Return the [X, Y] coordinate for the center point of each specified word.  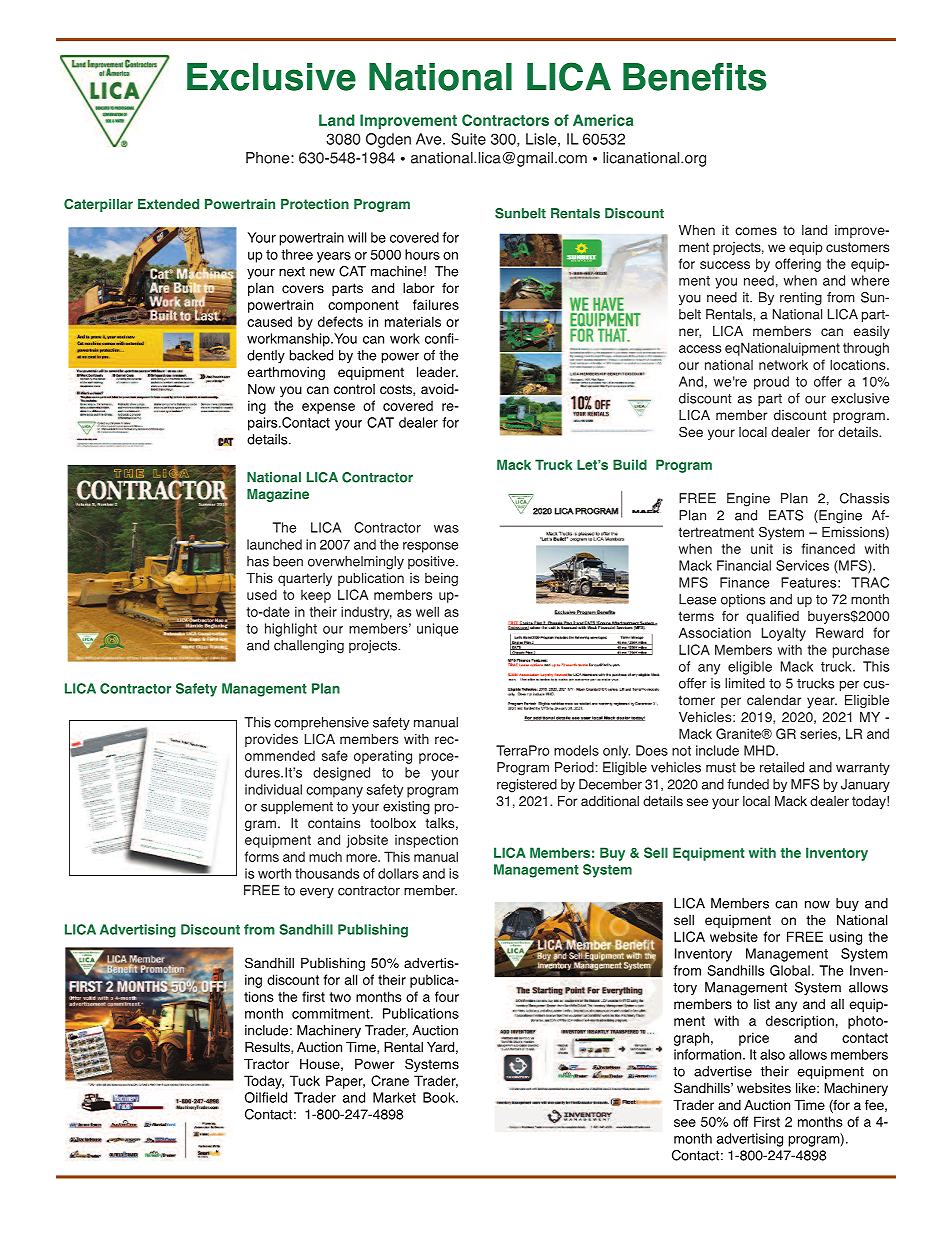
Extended [168, 204]
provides [271, 740]
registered [527, 786]
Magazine [278, 495]
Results [268, 1048]
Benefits [695, 77]
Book [440, 1097]
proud [771, 383]
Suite [468, 139]
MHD [760, 750]
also [772, 1054]
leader [437, 372]
